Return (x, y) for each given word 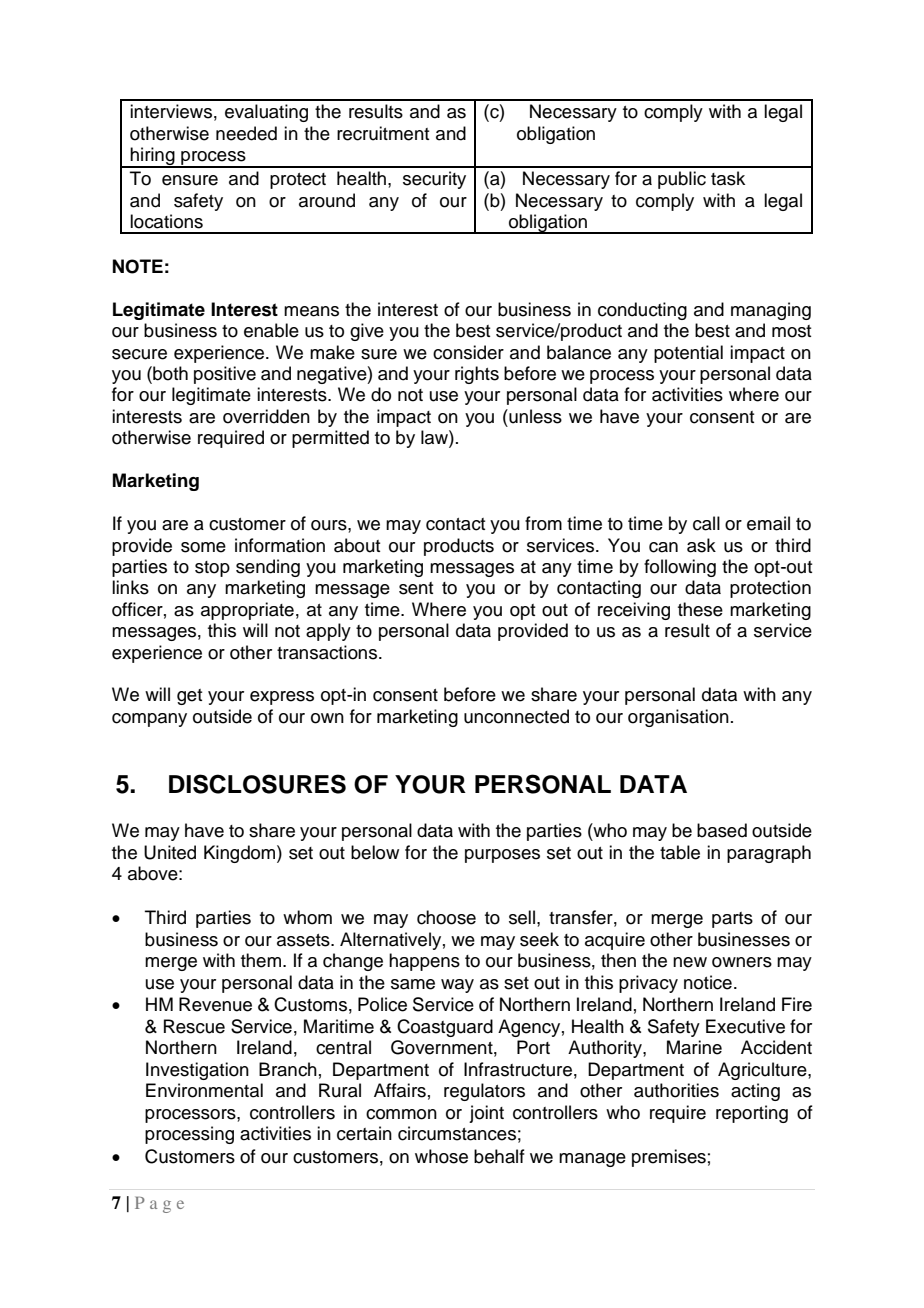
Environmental (204, 1090)
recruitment (383, 133)
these (700, 609)
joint (486, 1114)
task (728, 178)
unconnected (516, 716)
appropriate (247, 611)
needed (246, 133)
